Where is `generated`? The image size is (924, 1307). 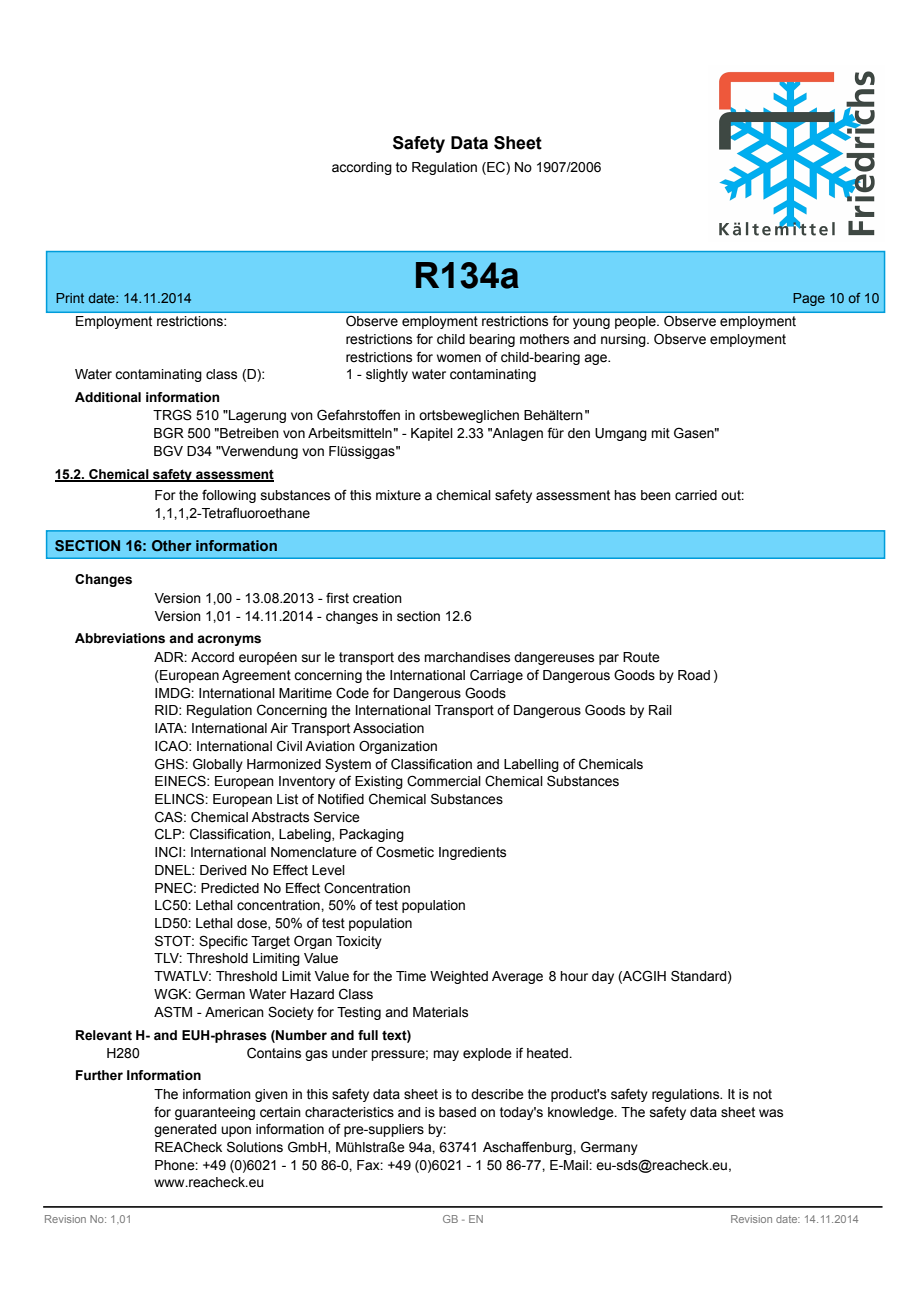 generated is located at coordinates (185, 1130).
